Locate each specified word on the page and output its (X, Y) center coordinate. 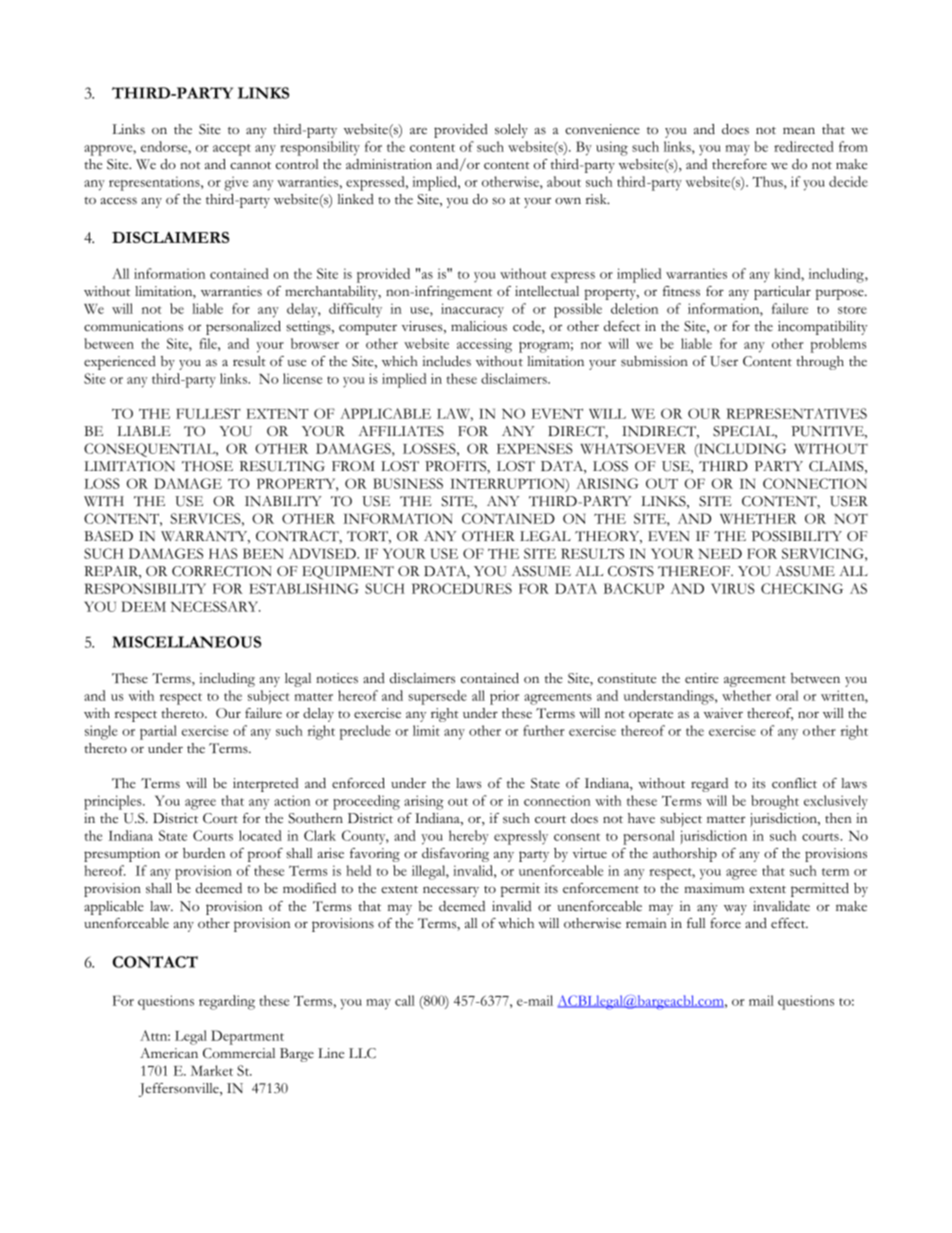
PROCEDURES (462, 588)
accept (232, 150)
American (169, 1053)
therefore (739, 164)
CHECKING (802, 588)
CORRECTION (222, 571)
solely (511, 131)
